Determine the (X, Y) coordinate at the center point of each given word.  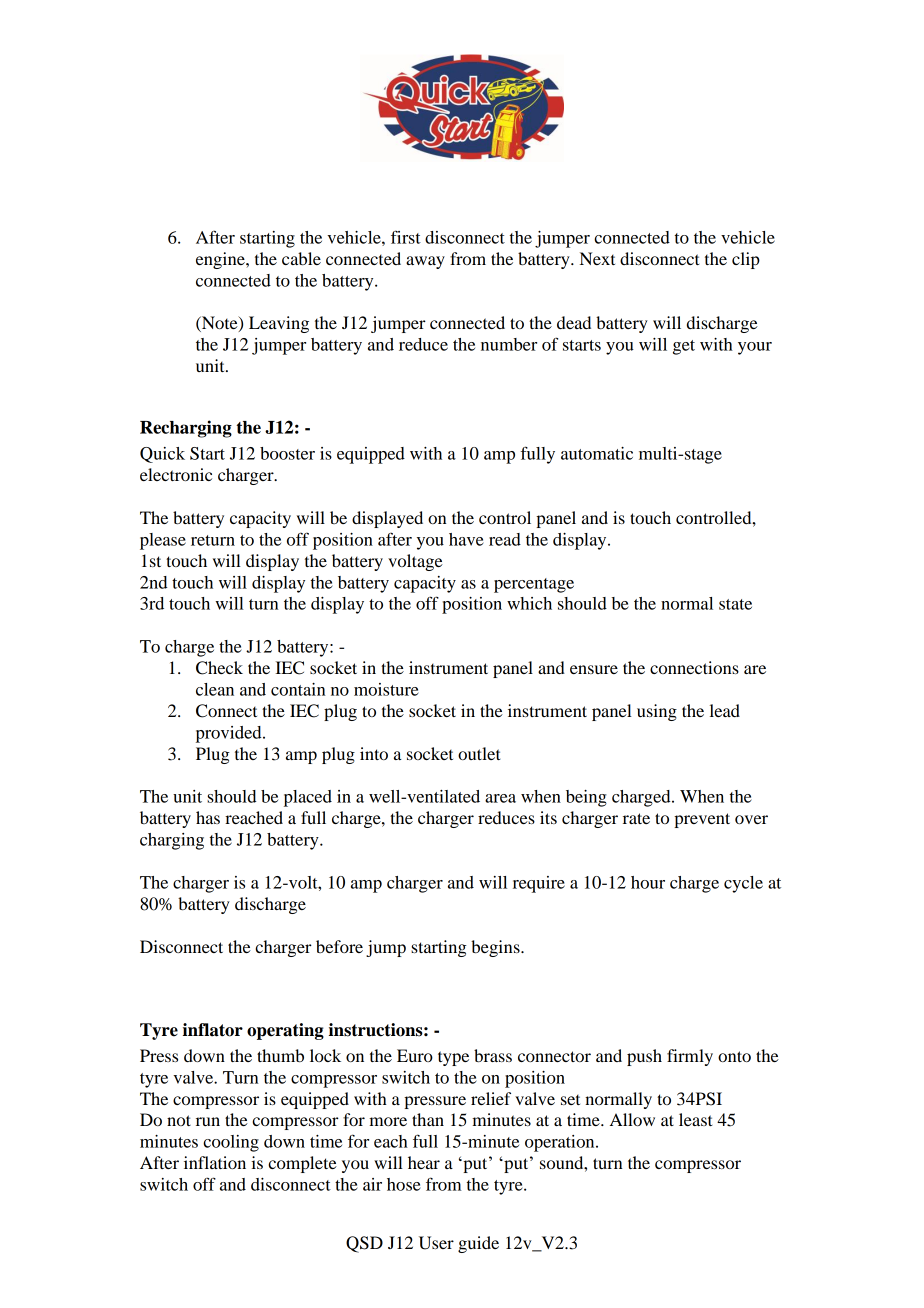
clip (746, 260)
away (425, 262)
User (436, 1243)
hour (648, 882)
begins (496, 948)
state (735, 604)
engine (221, 260)
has (208, 817)
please (163, 541)
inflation (215, 1162)
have (466, 539)
